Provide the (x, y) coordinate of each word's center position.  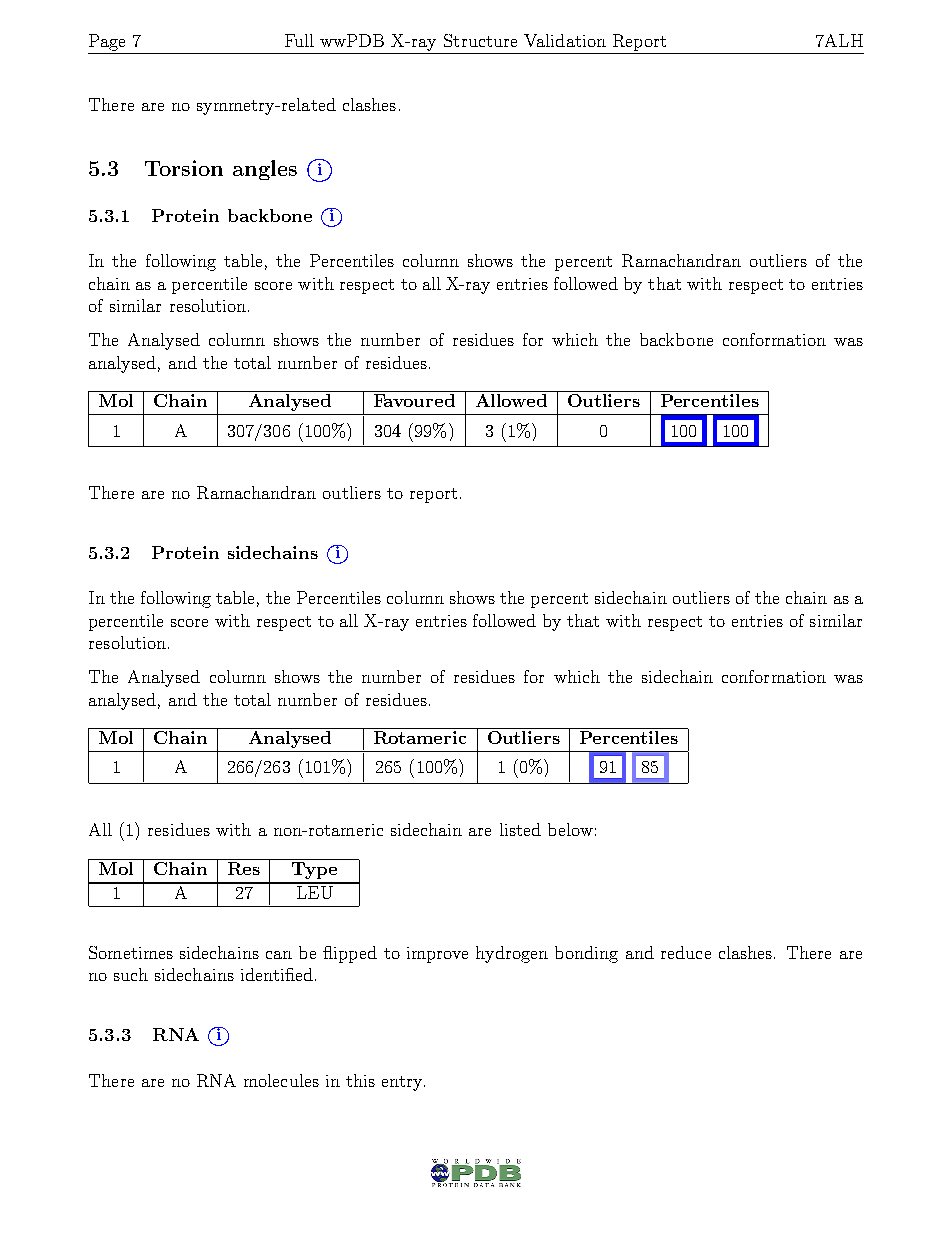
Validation (565, 40)
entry (403, 1083)
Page (107, 42)
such (131, 974)
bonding (586, 954)
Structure (480, 40)
